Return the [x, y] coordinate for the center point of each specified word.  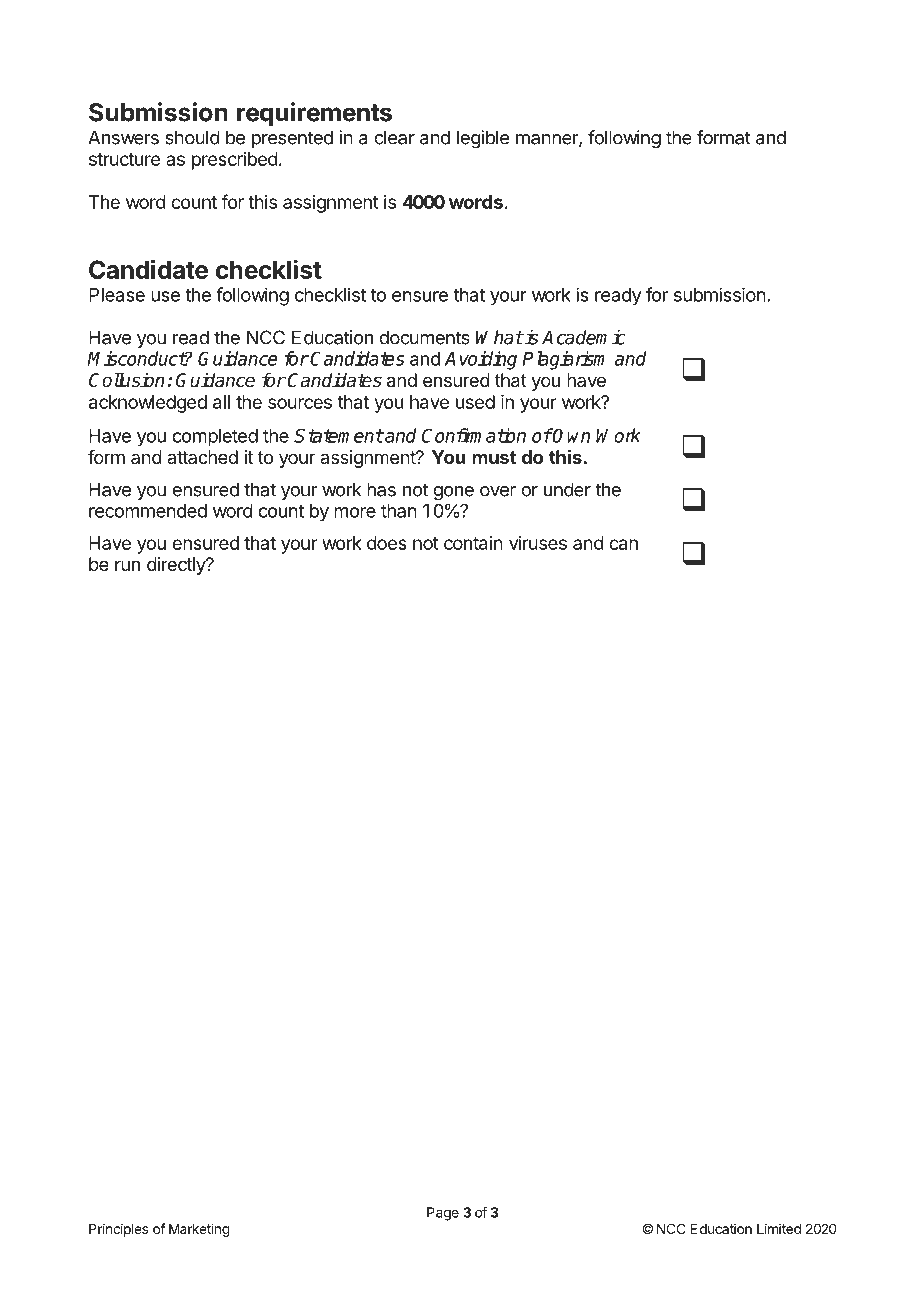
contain [473, 543]
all [221, 402]
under [567, 489]
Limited [779, 1228]
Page [443, 1214]
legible [483, 139]
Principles [118, 1230]
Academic [584, 337]
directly [177, 566]
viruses [538, 543]
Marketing [199, 1230]
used [475, 402]
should [192, 137]
